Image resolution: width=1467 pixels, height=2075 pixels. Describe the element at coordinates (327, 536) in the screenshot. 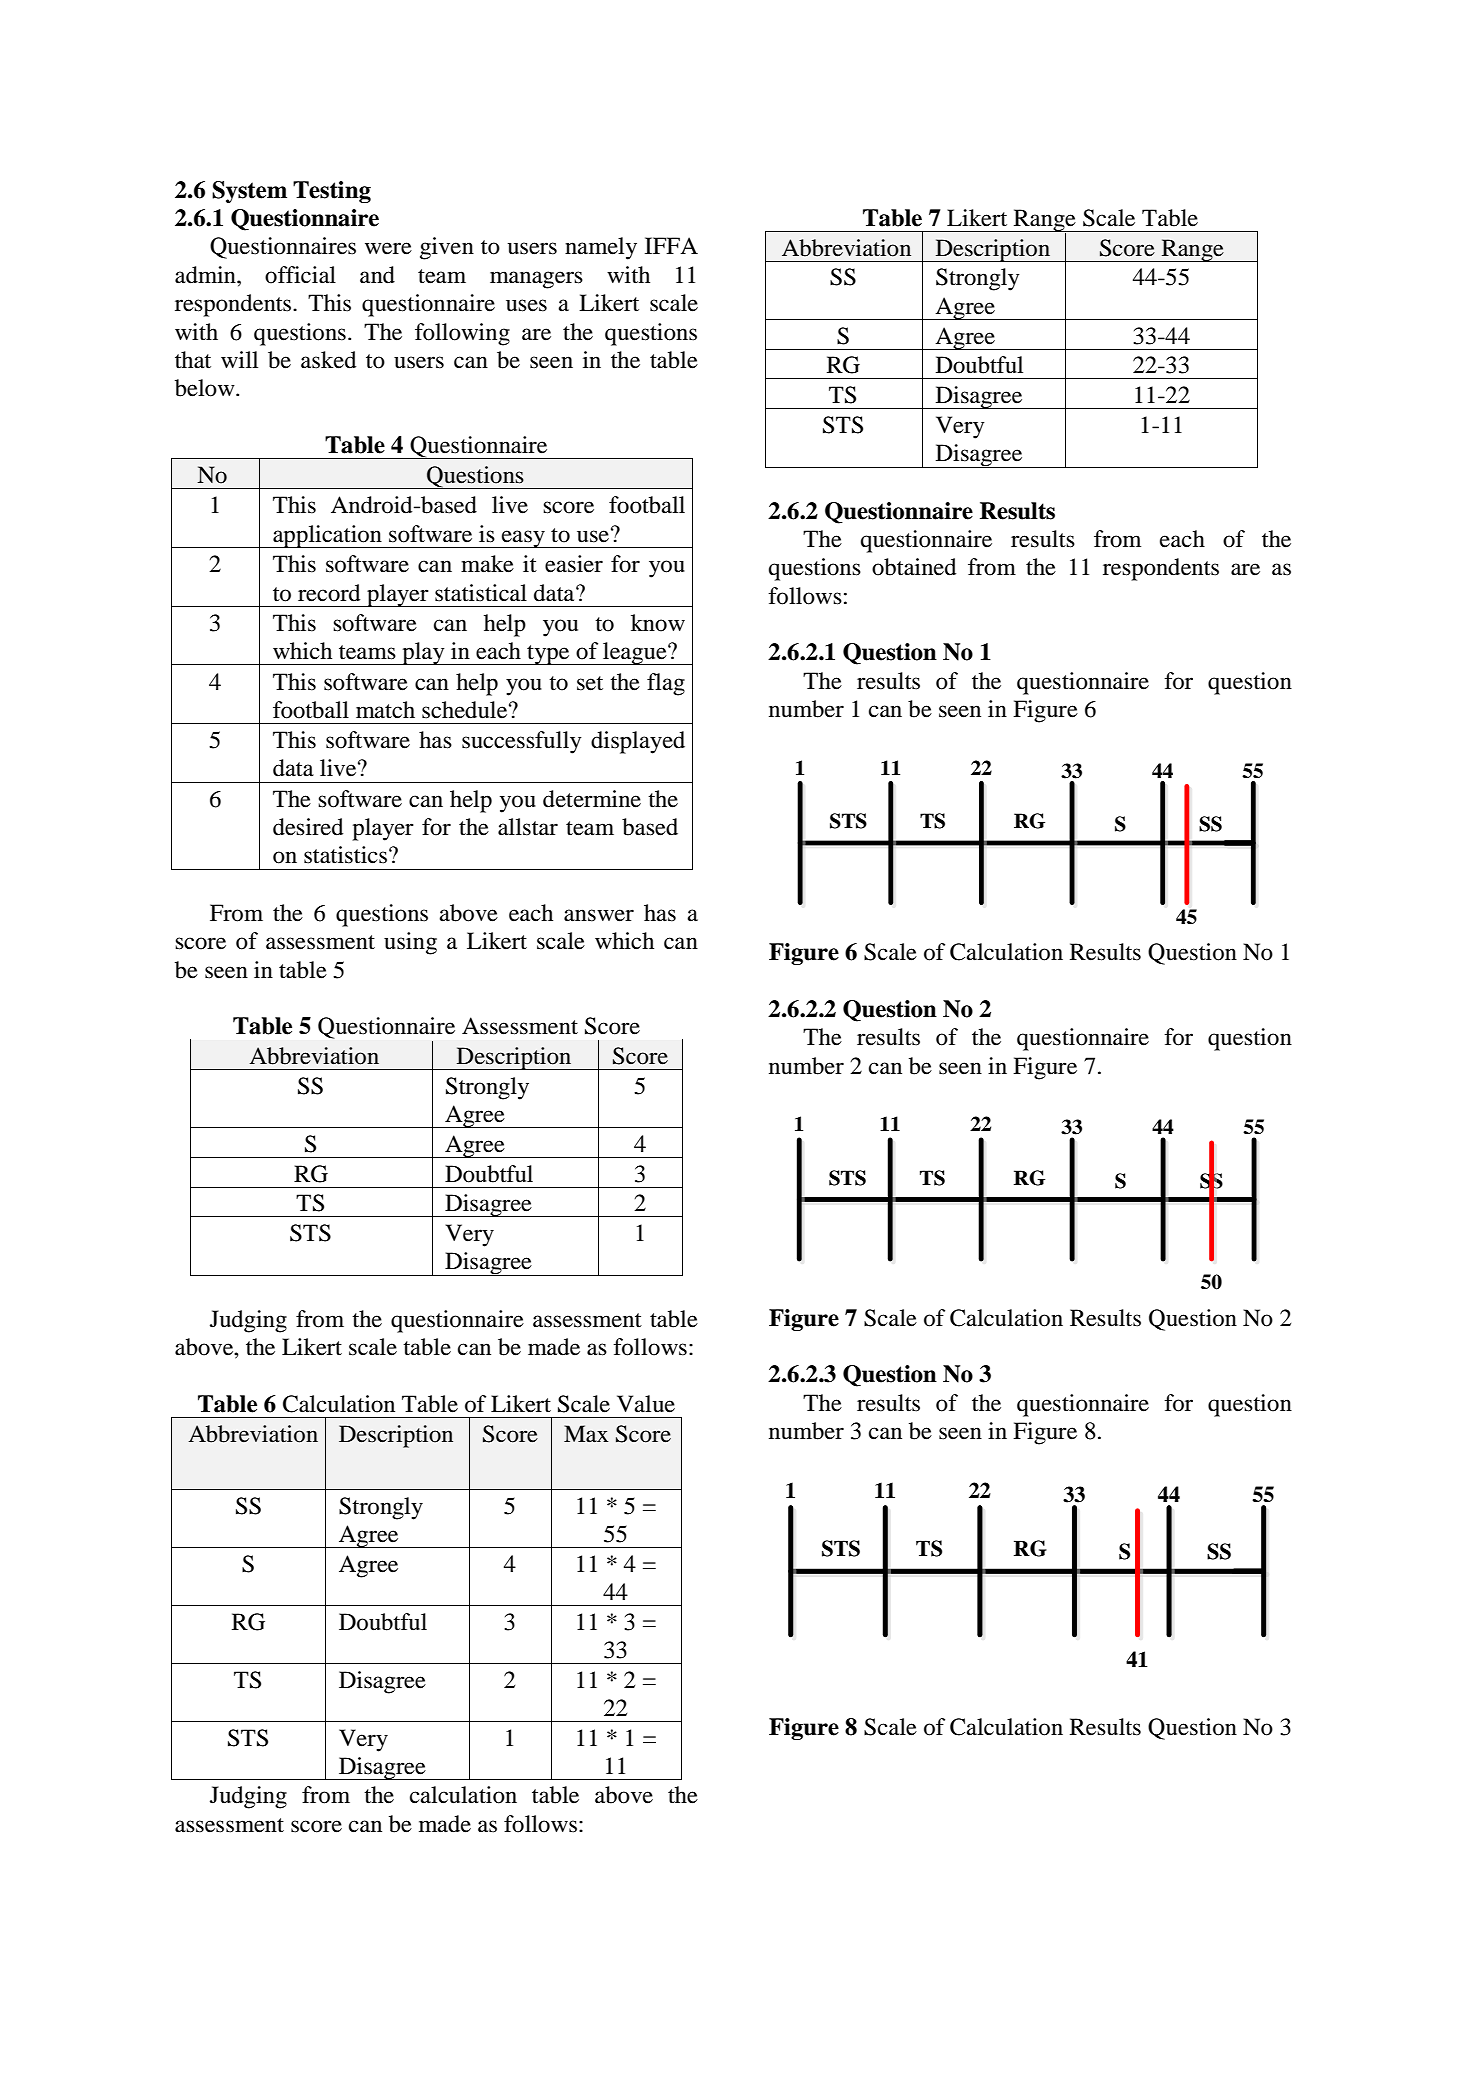

I see `application` at that location.
